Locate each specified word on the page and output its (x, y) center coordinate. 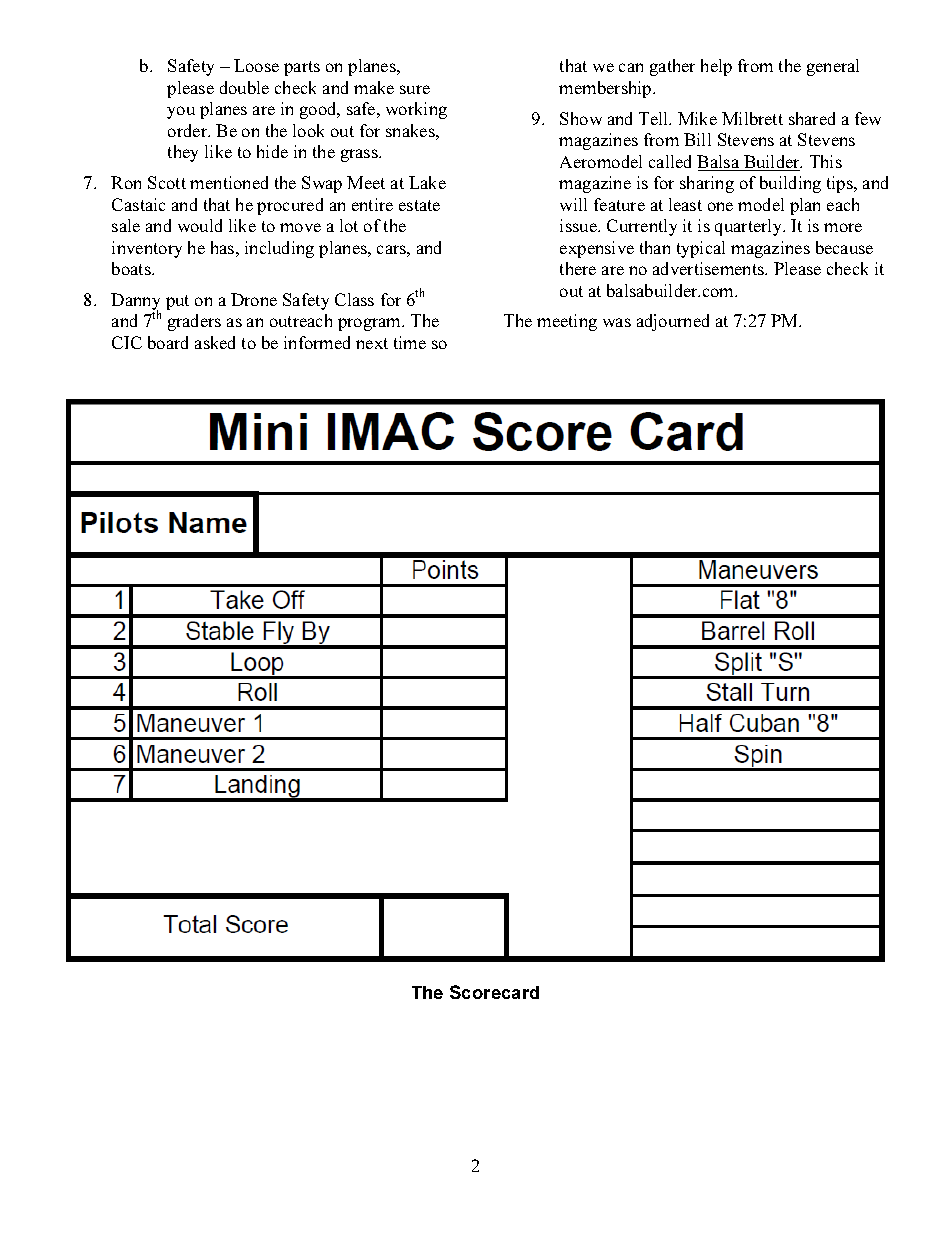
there (578, 268)
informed (317, 342)
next (372, 343)
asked (215, 342)
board (168, 342)
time (410, 342)
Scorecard (494, 992)
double (244, 87)
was (617, 322)
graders (194, 322)
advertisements (710, 268)
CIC (127, 342)
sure (415, 89)
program (371, 324)
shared (812, 118)
